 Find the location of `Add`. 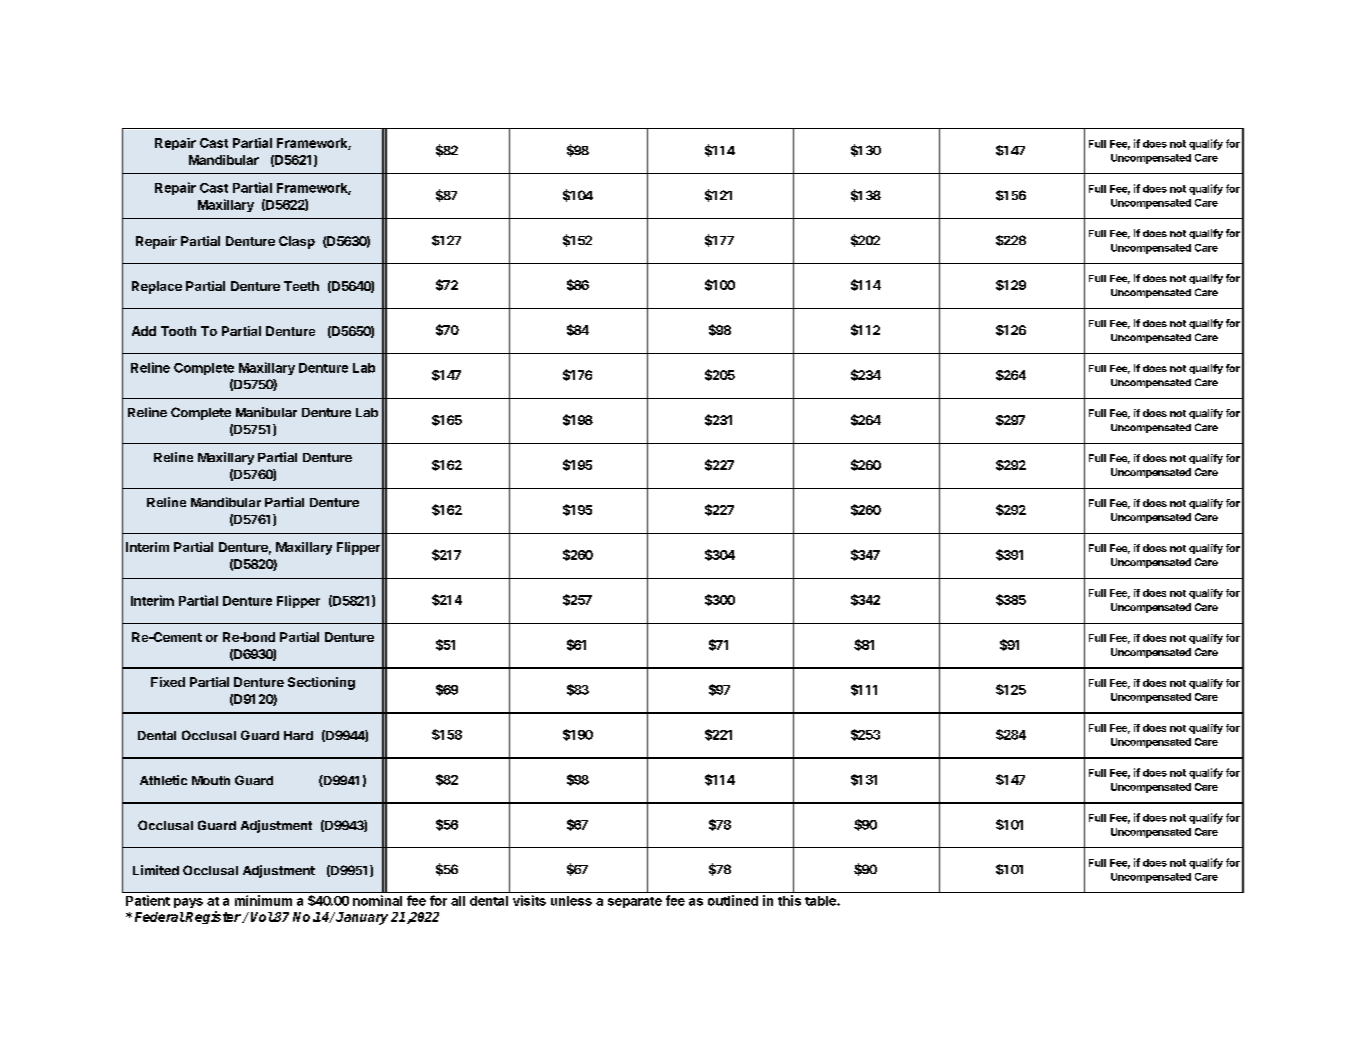

Add is located at coordinates (144, 331).
